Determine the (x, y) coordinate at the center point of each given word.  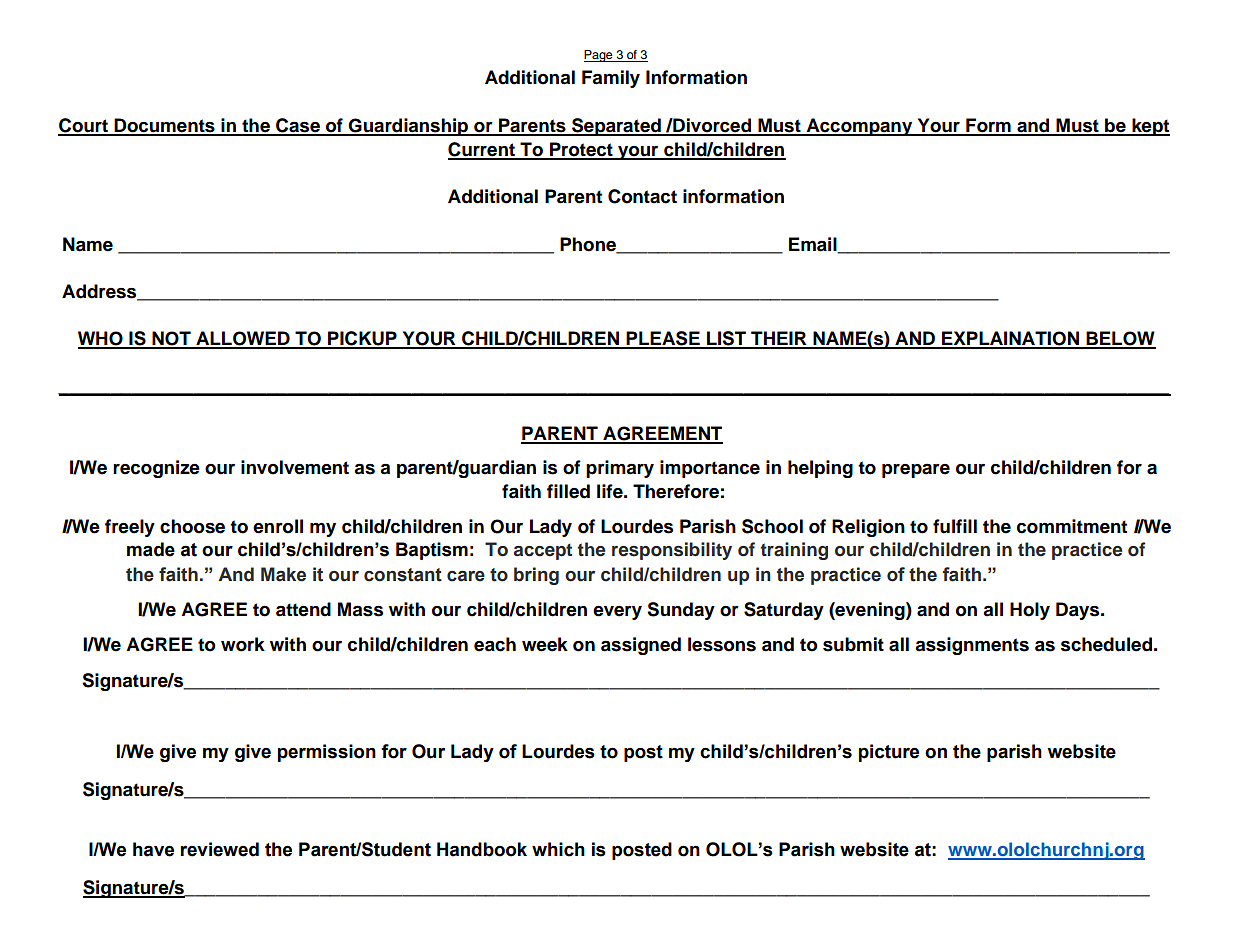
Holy (1030, 611)
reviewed (219, 849)
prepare (916, 470)
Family (611, 79)
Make (283, 574)
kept (1150, 127)
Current (482, 150)
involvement (295, 467)
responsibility (672, 551)
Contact (642, 196)
